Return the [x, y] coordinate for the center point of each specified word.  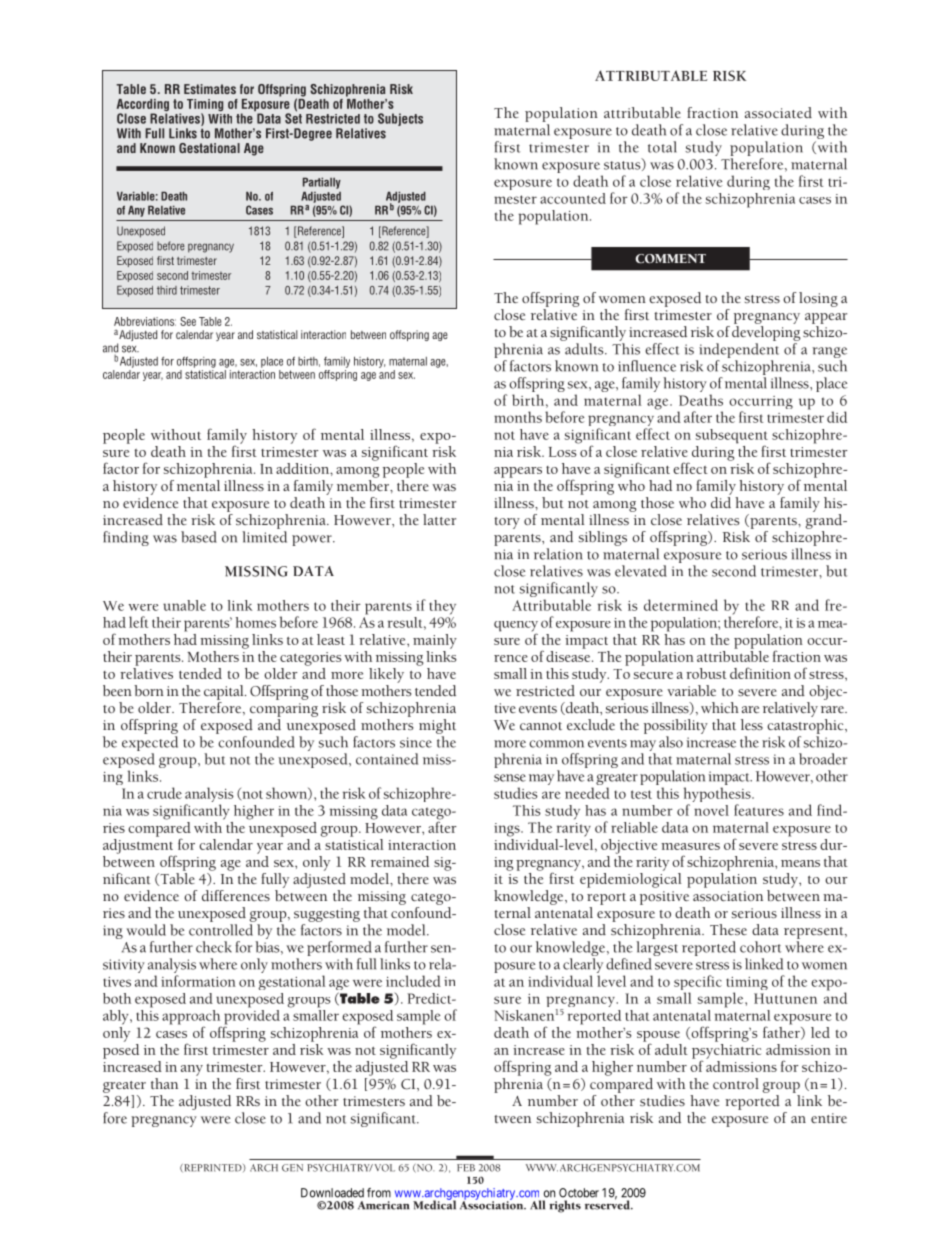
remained [400, 861]
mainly [435, 641]
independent [739, 350]
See [188, 321]
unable [184, 605]
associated [778, 112]
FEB [466, 1168]
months [518, 417]
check [214, 947]
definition [760, 673]
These [728, 929]
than [164, 1083]
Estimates [210, 89]
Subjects [400, 119]
